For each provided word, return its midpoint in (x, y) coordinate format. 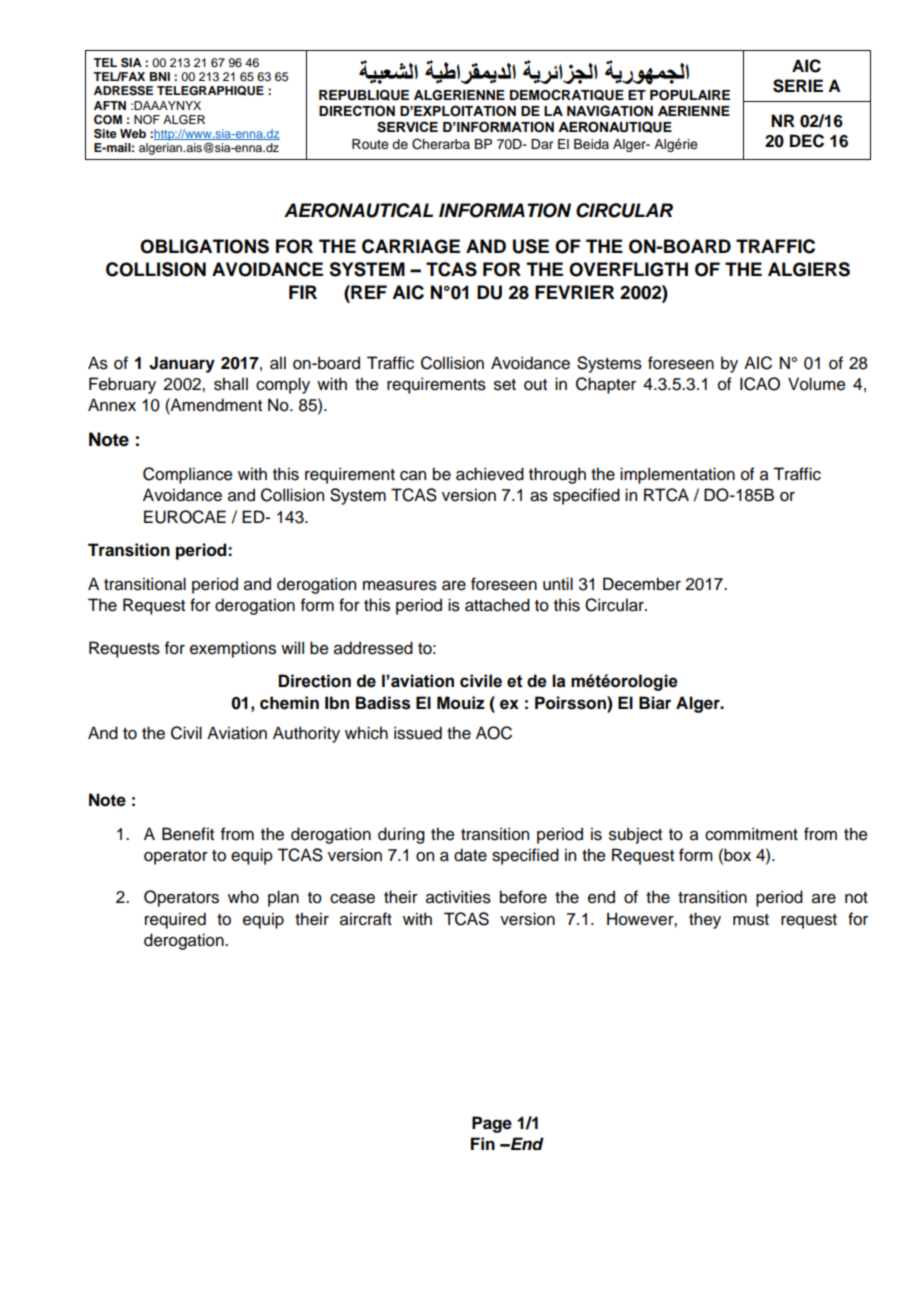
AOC (494, 733)
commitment (751, 834)
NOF (147, 120)
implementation (677, 475)
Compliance (188, 475)
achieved (490, 474)
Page (492, 1124)
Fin (483, 1143)
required (175, 920)
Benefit (188, 834)
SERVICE (407, 127)
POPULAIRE (690, 95)
